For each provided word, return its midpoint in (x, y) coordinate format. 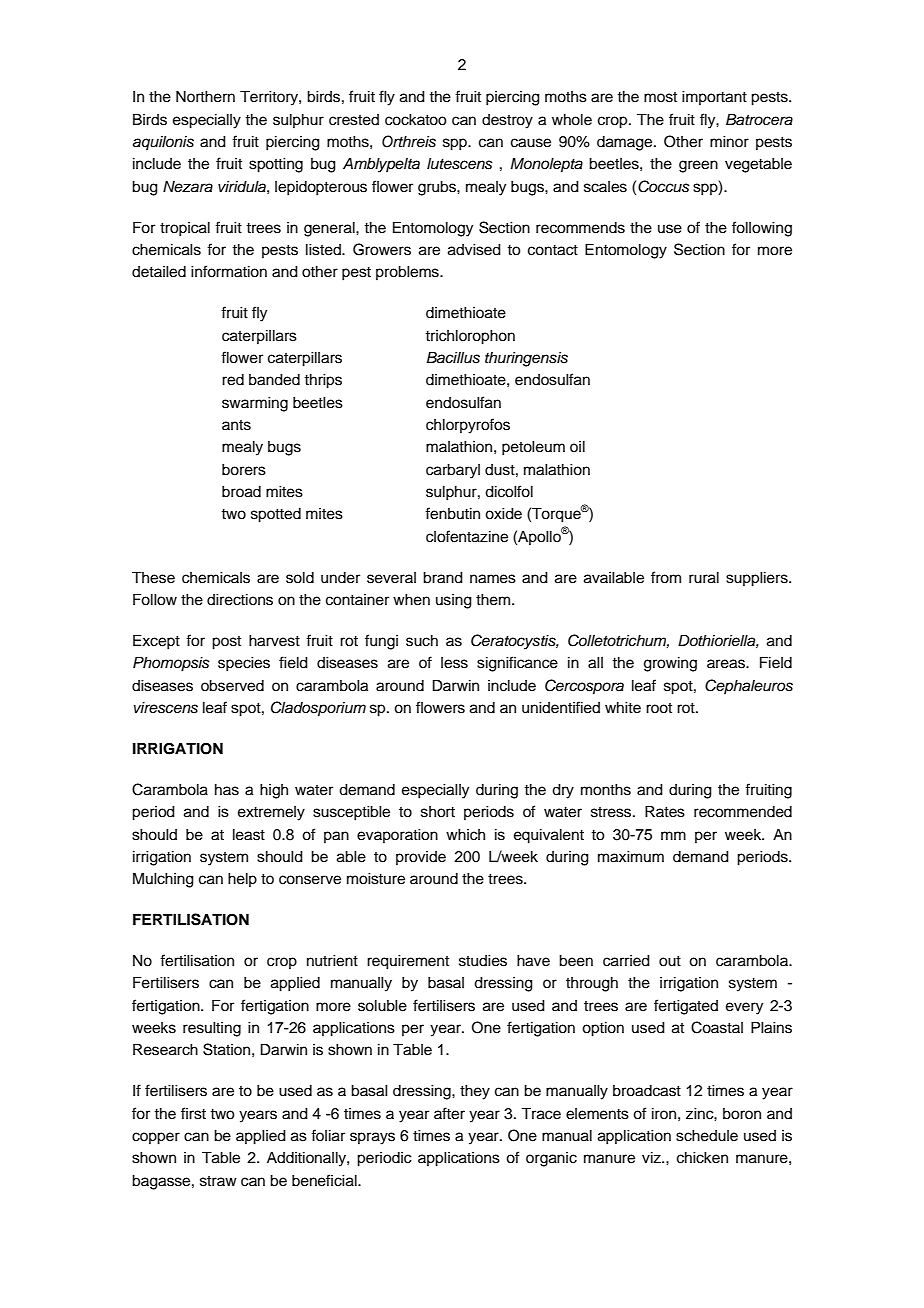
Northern (205, 97)
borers (244, 470)
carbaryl (453, 471)
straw (218, 1181)
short (438, 812)
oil (577, 446)
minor (729, 141)
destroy (507, 121)
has (227, 790)
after (449, 1113)
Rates (665, 811)
